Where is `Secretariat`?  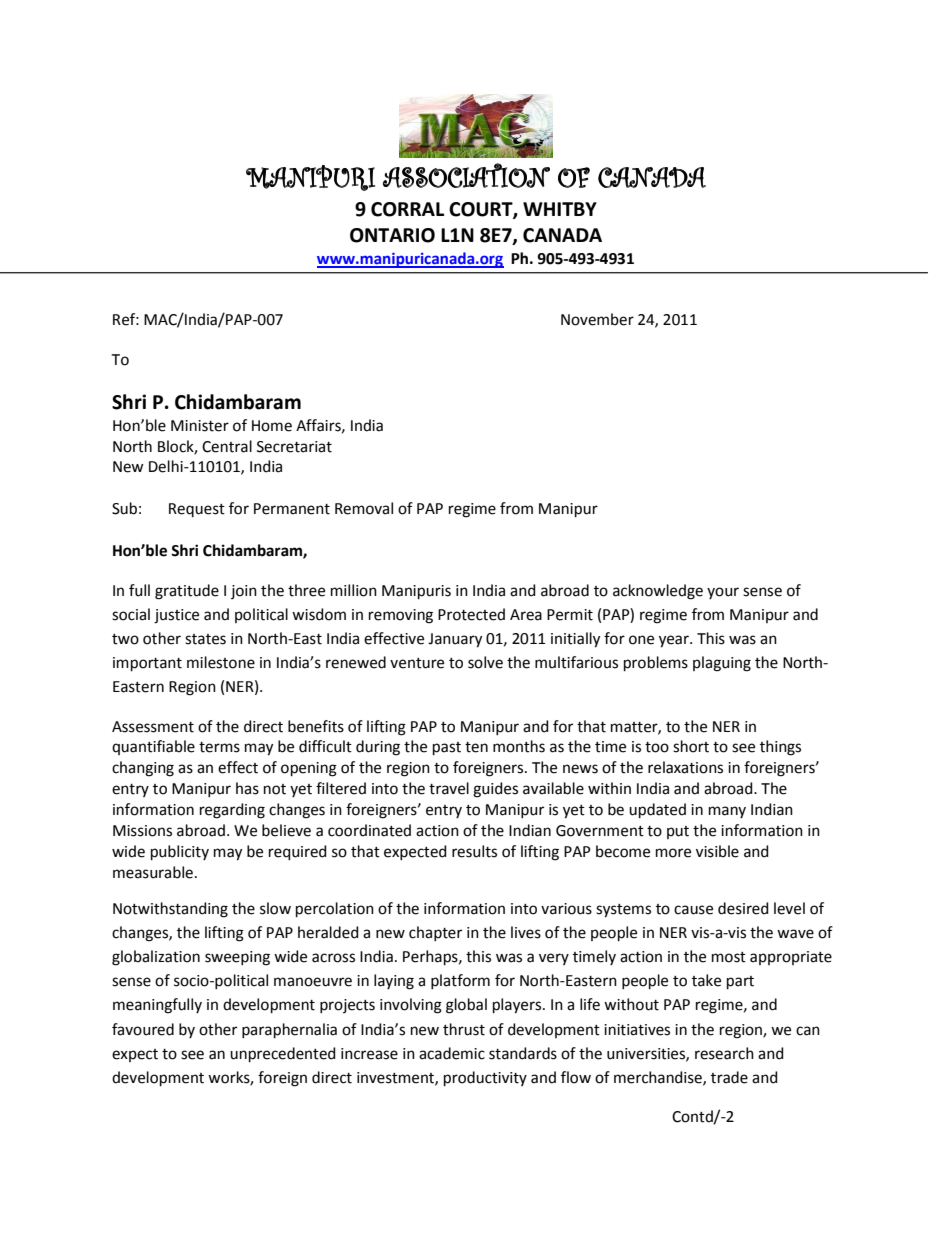
Secretariat is located at coordinates (294, 447).
